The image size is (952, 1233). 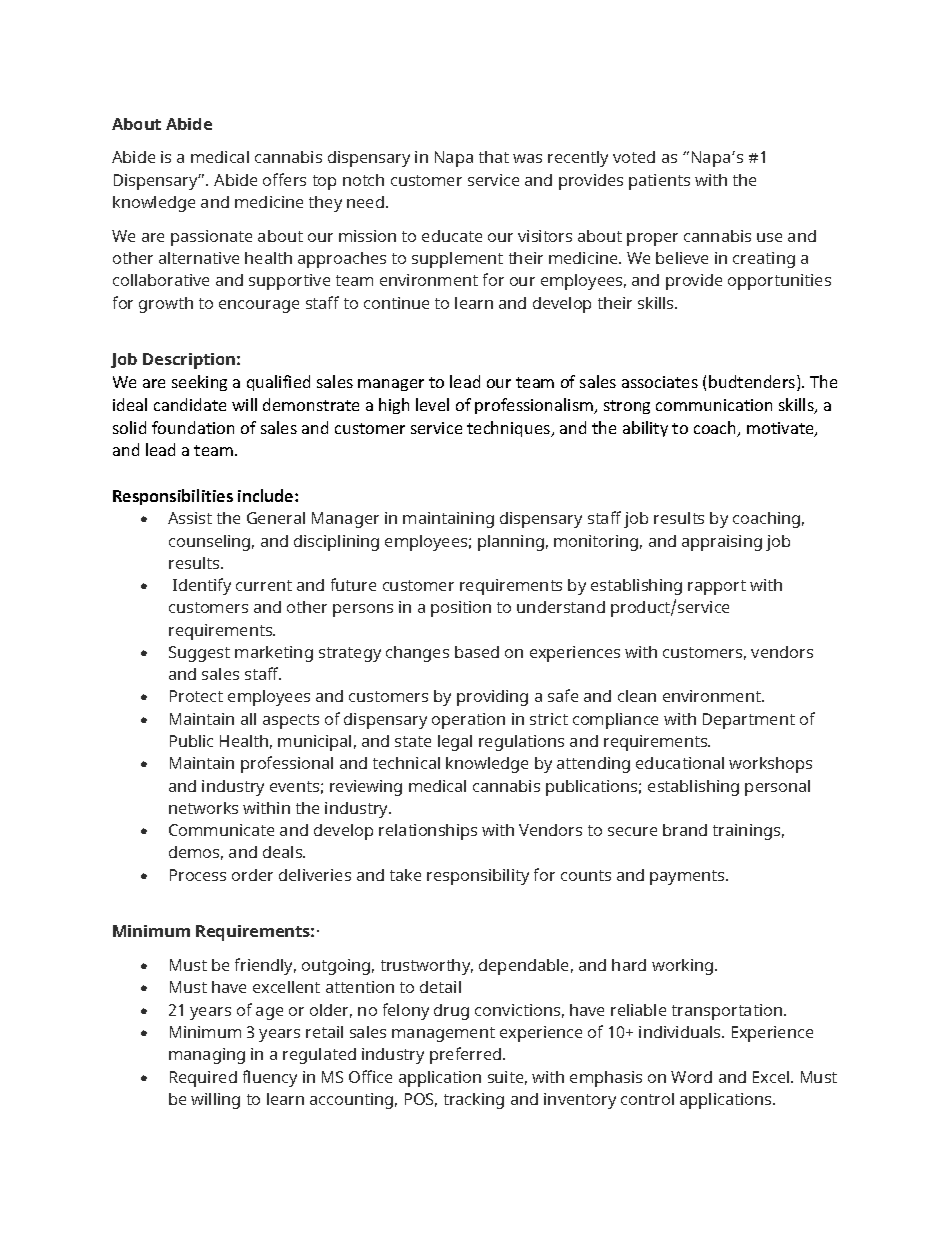 I want to click on responsibility, so click(x=478, y=877).
